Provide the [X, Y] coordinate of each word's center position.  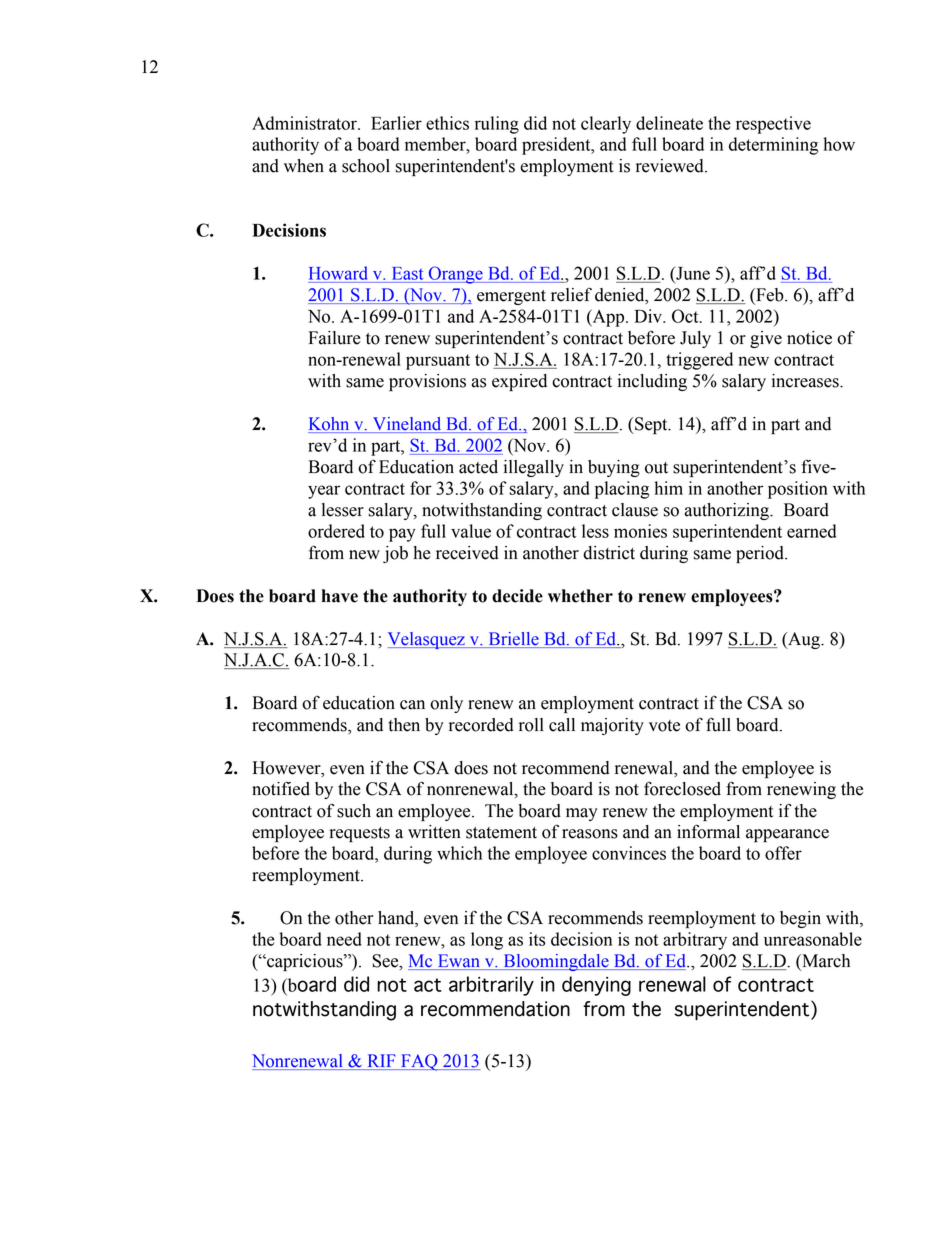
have [340, 596]
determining [773, 146]
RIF [381, 1062]
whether [580, 596]
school [366, 166]
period [761, 554]
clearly [606, 125]
